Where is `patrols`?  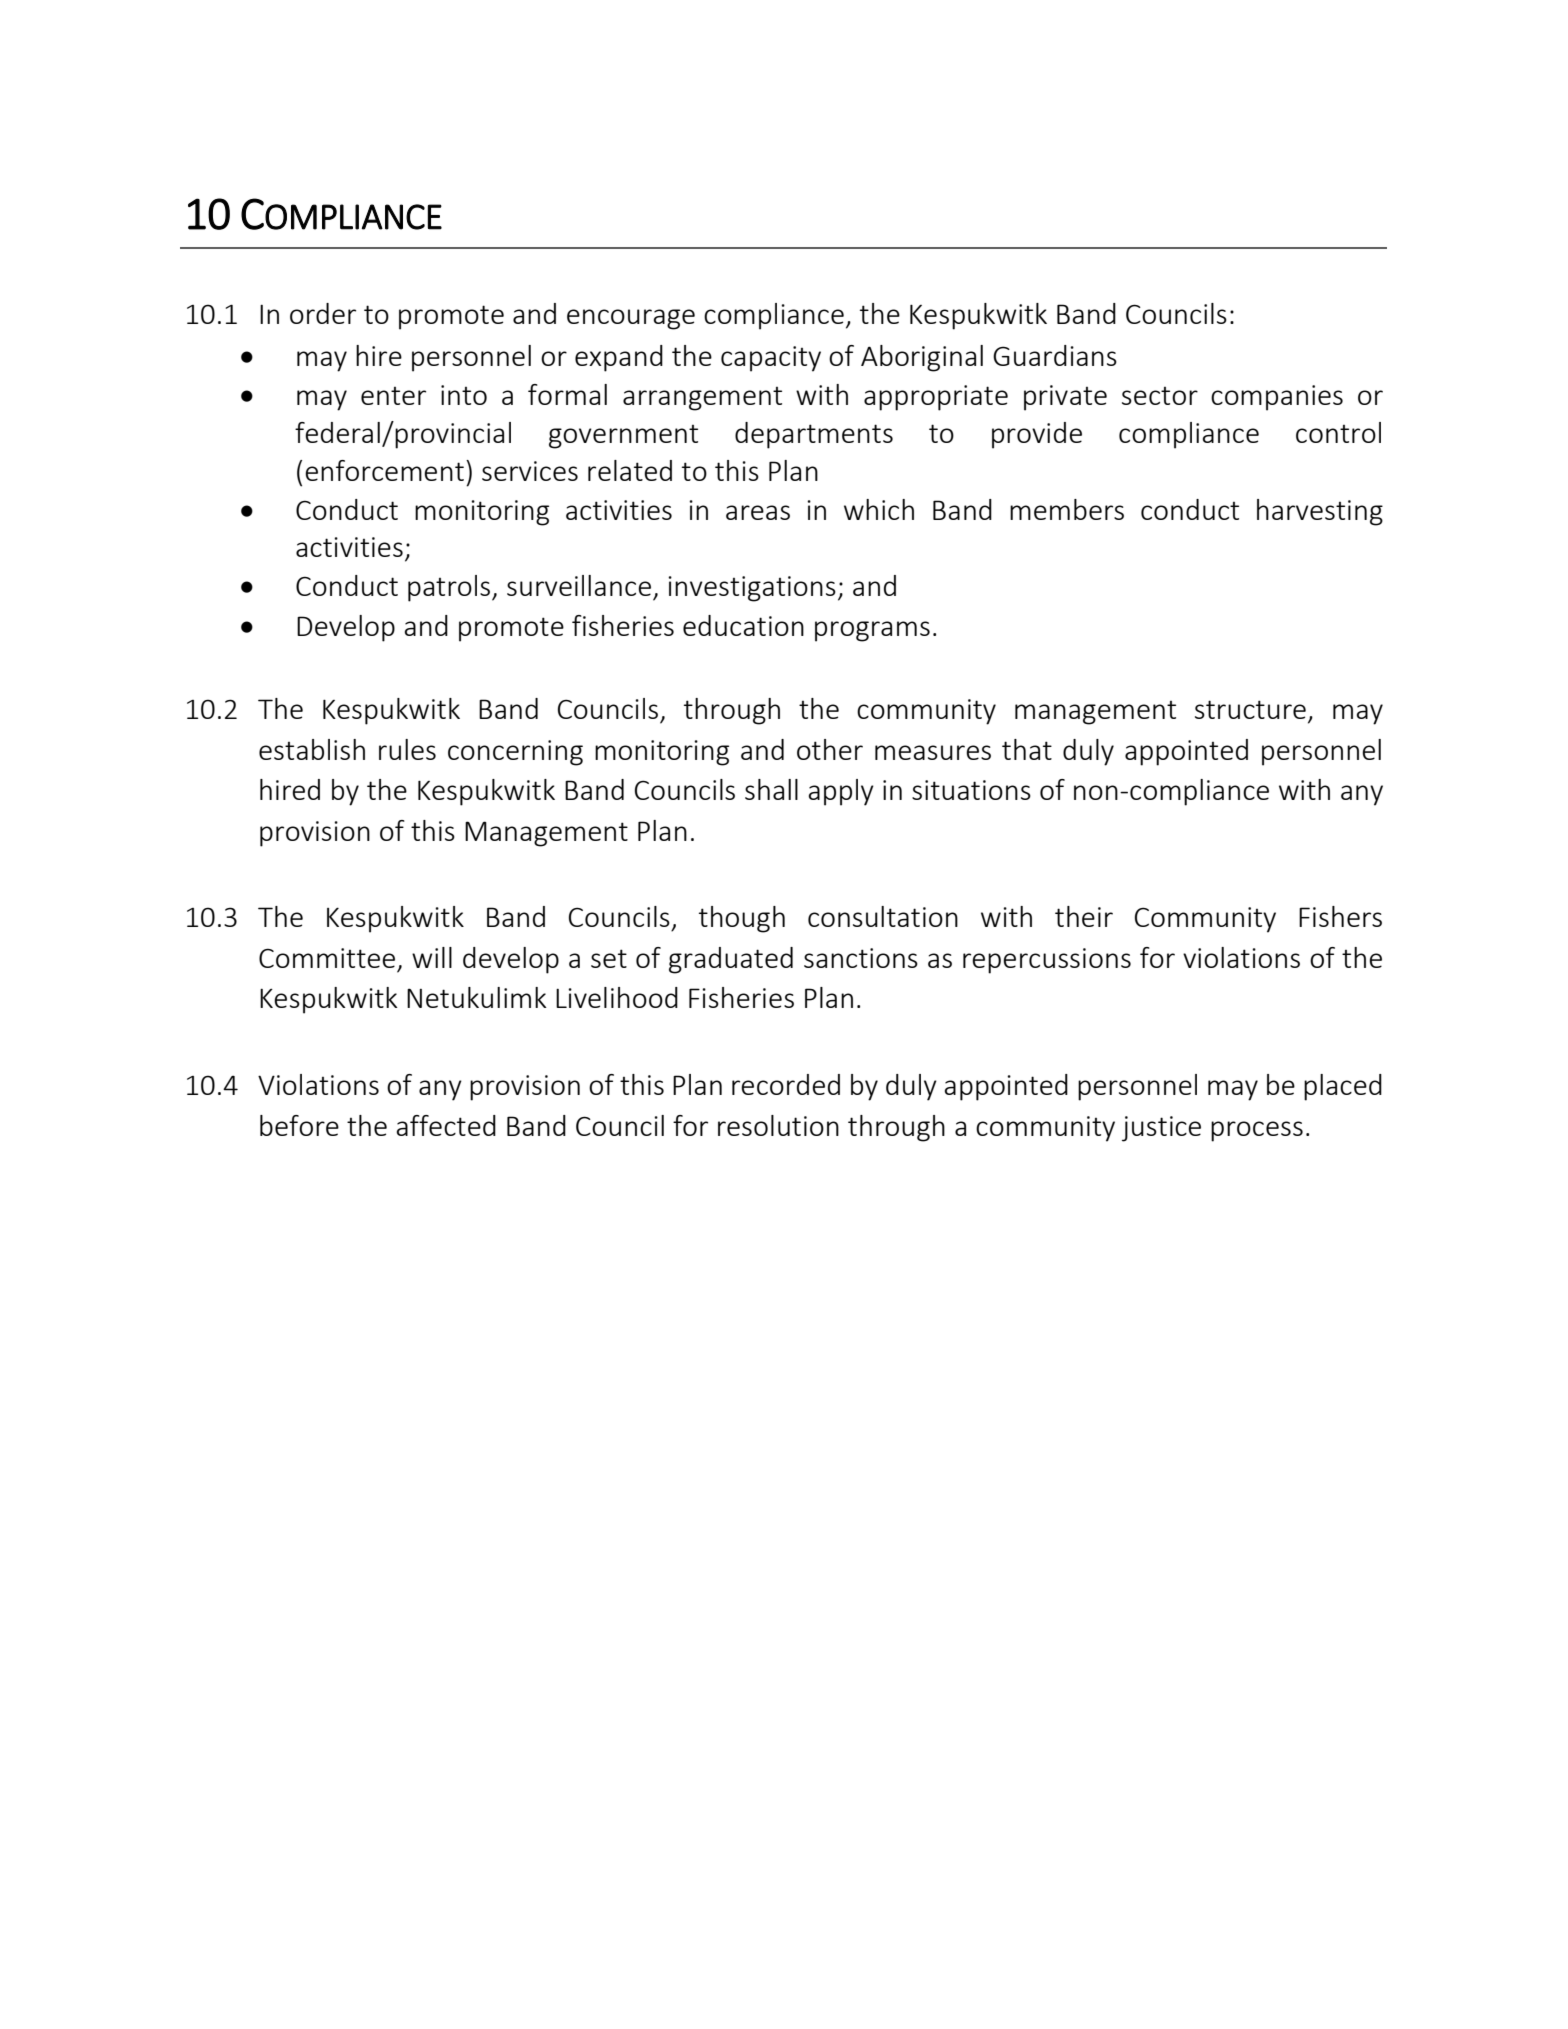
patrols is located at coordinates (450, 588).
